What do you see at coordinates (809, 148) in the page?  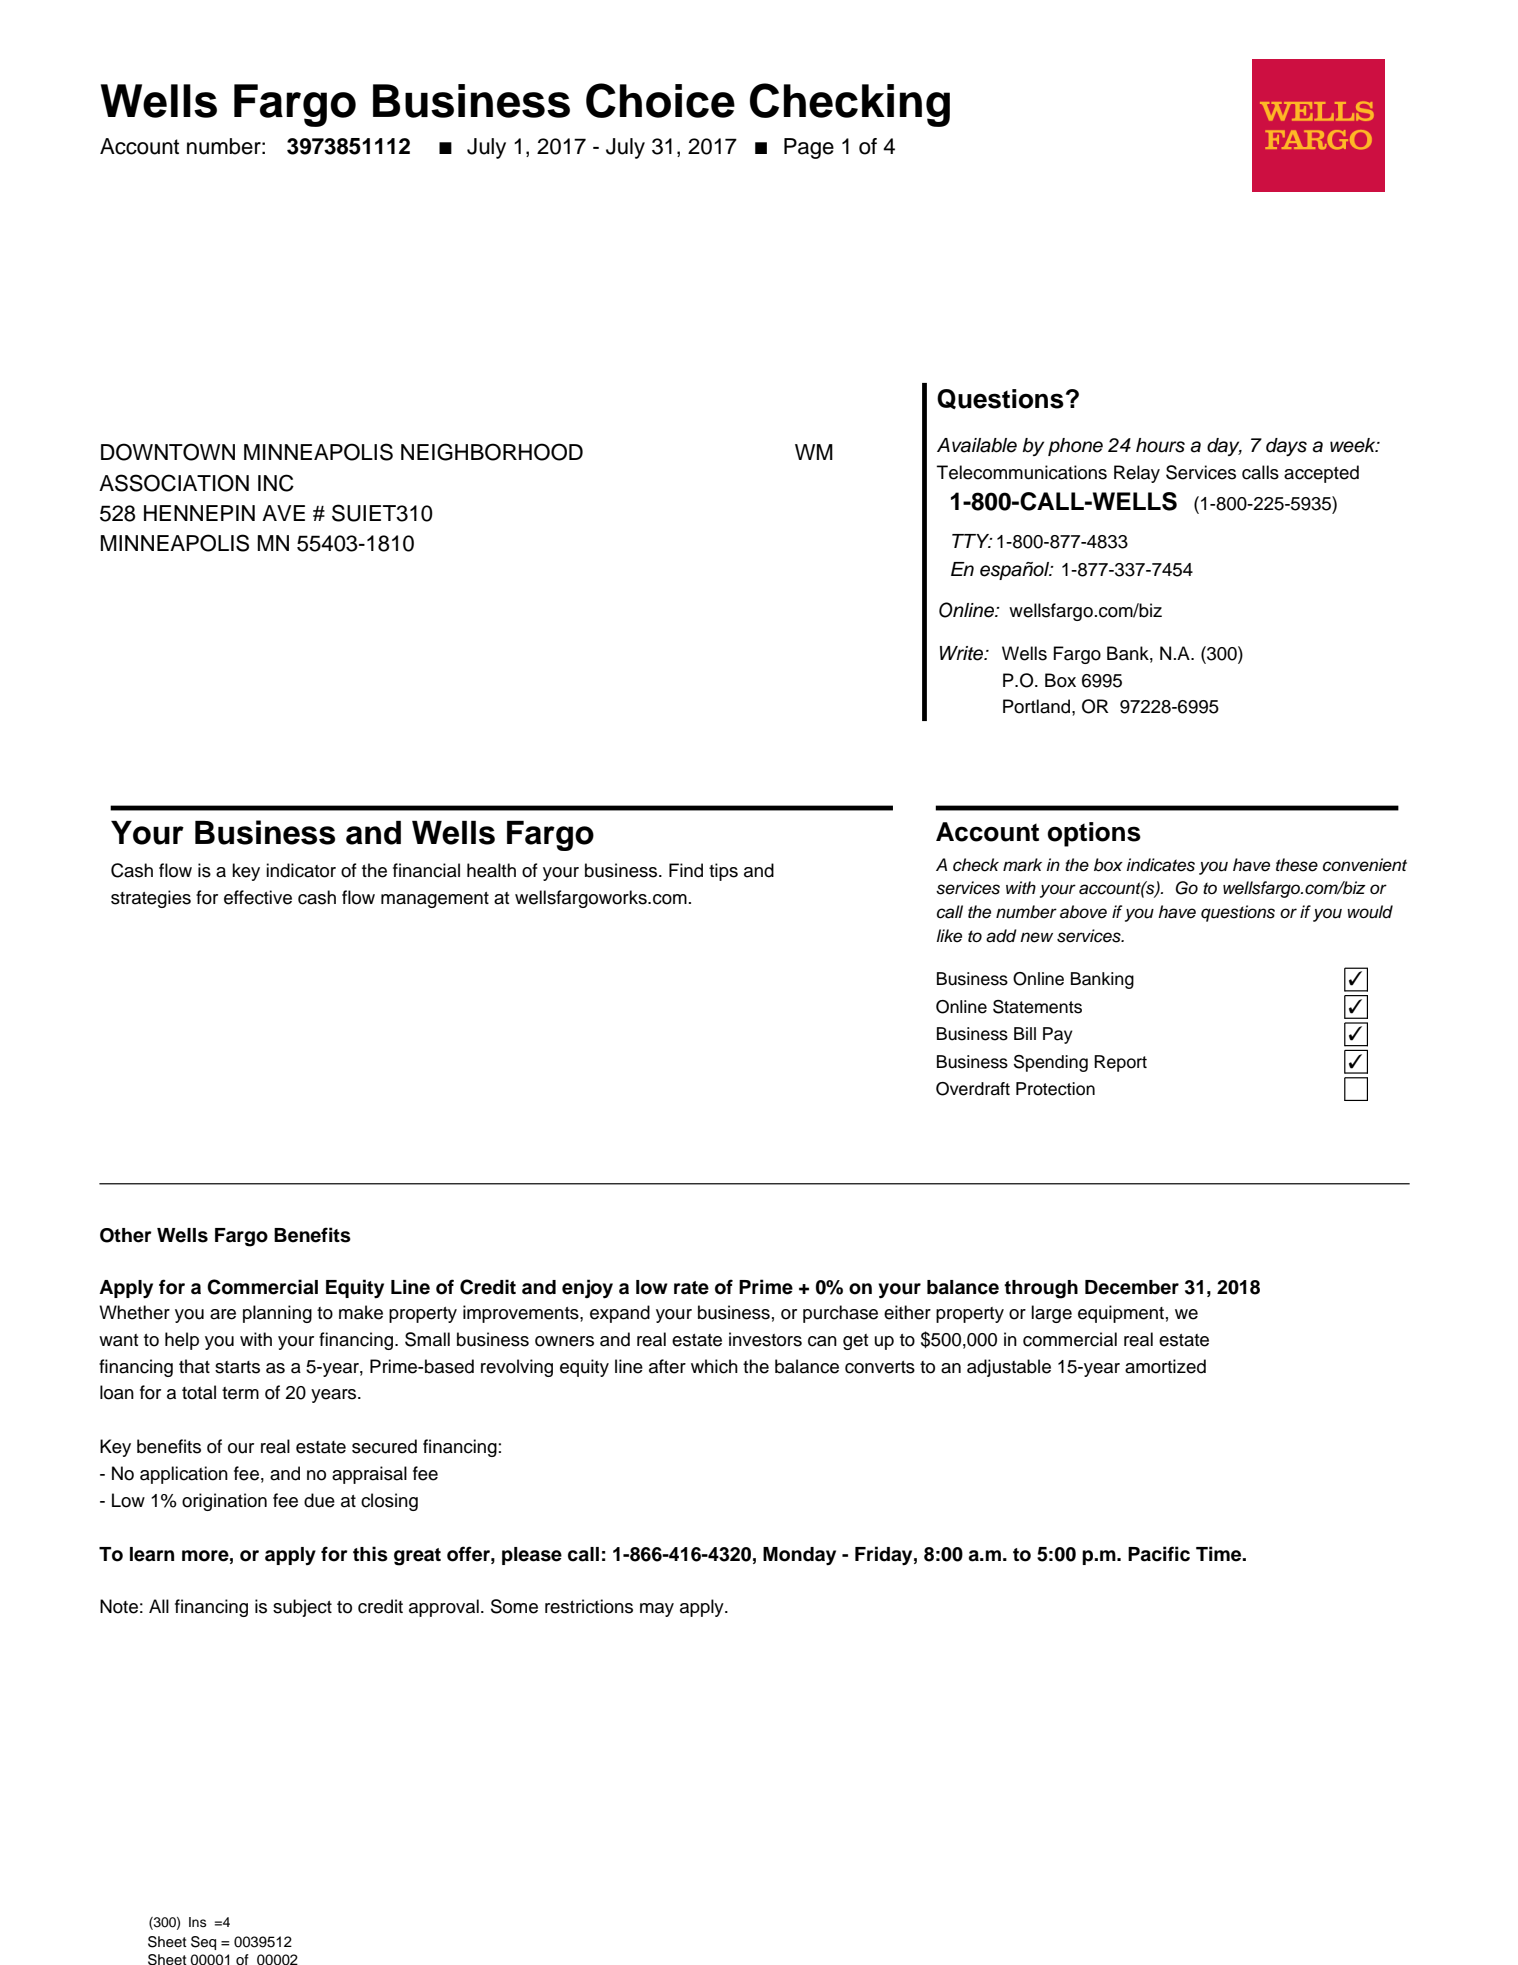 I see `Page` at bounding box center [809, 148].
